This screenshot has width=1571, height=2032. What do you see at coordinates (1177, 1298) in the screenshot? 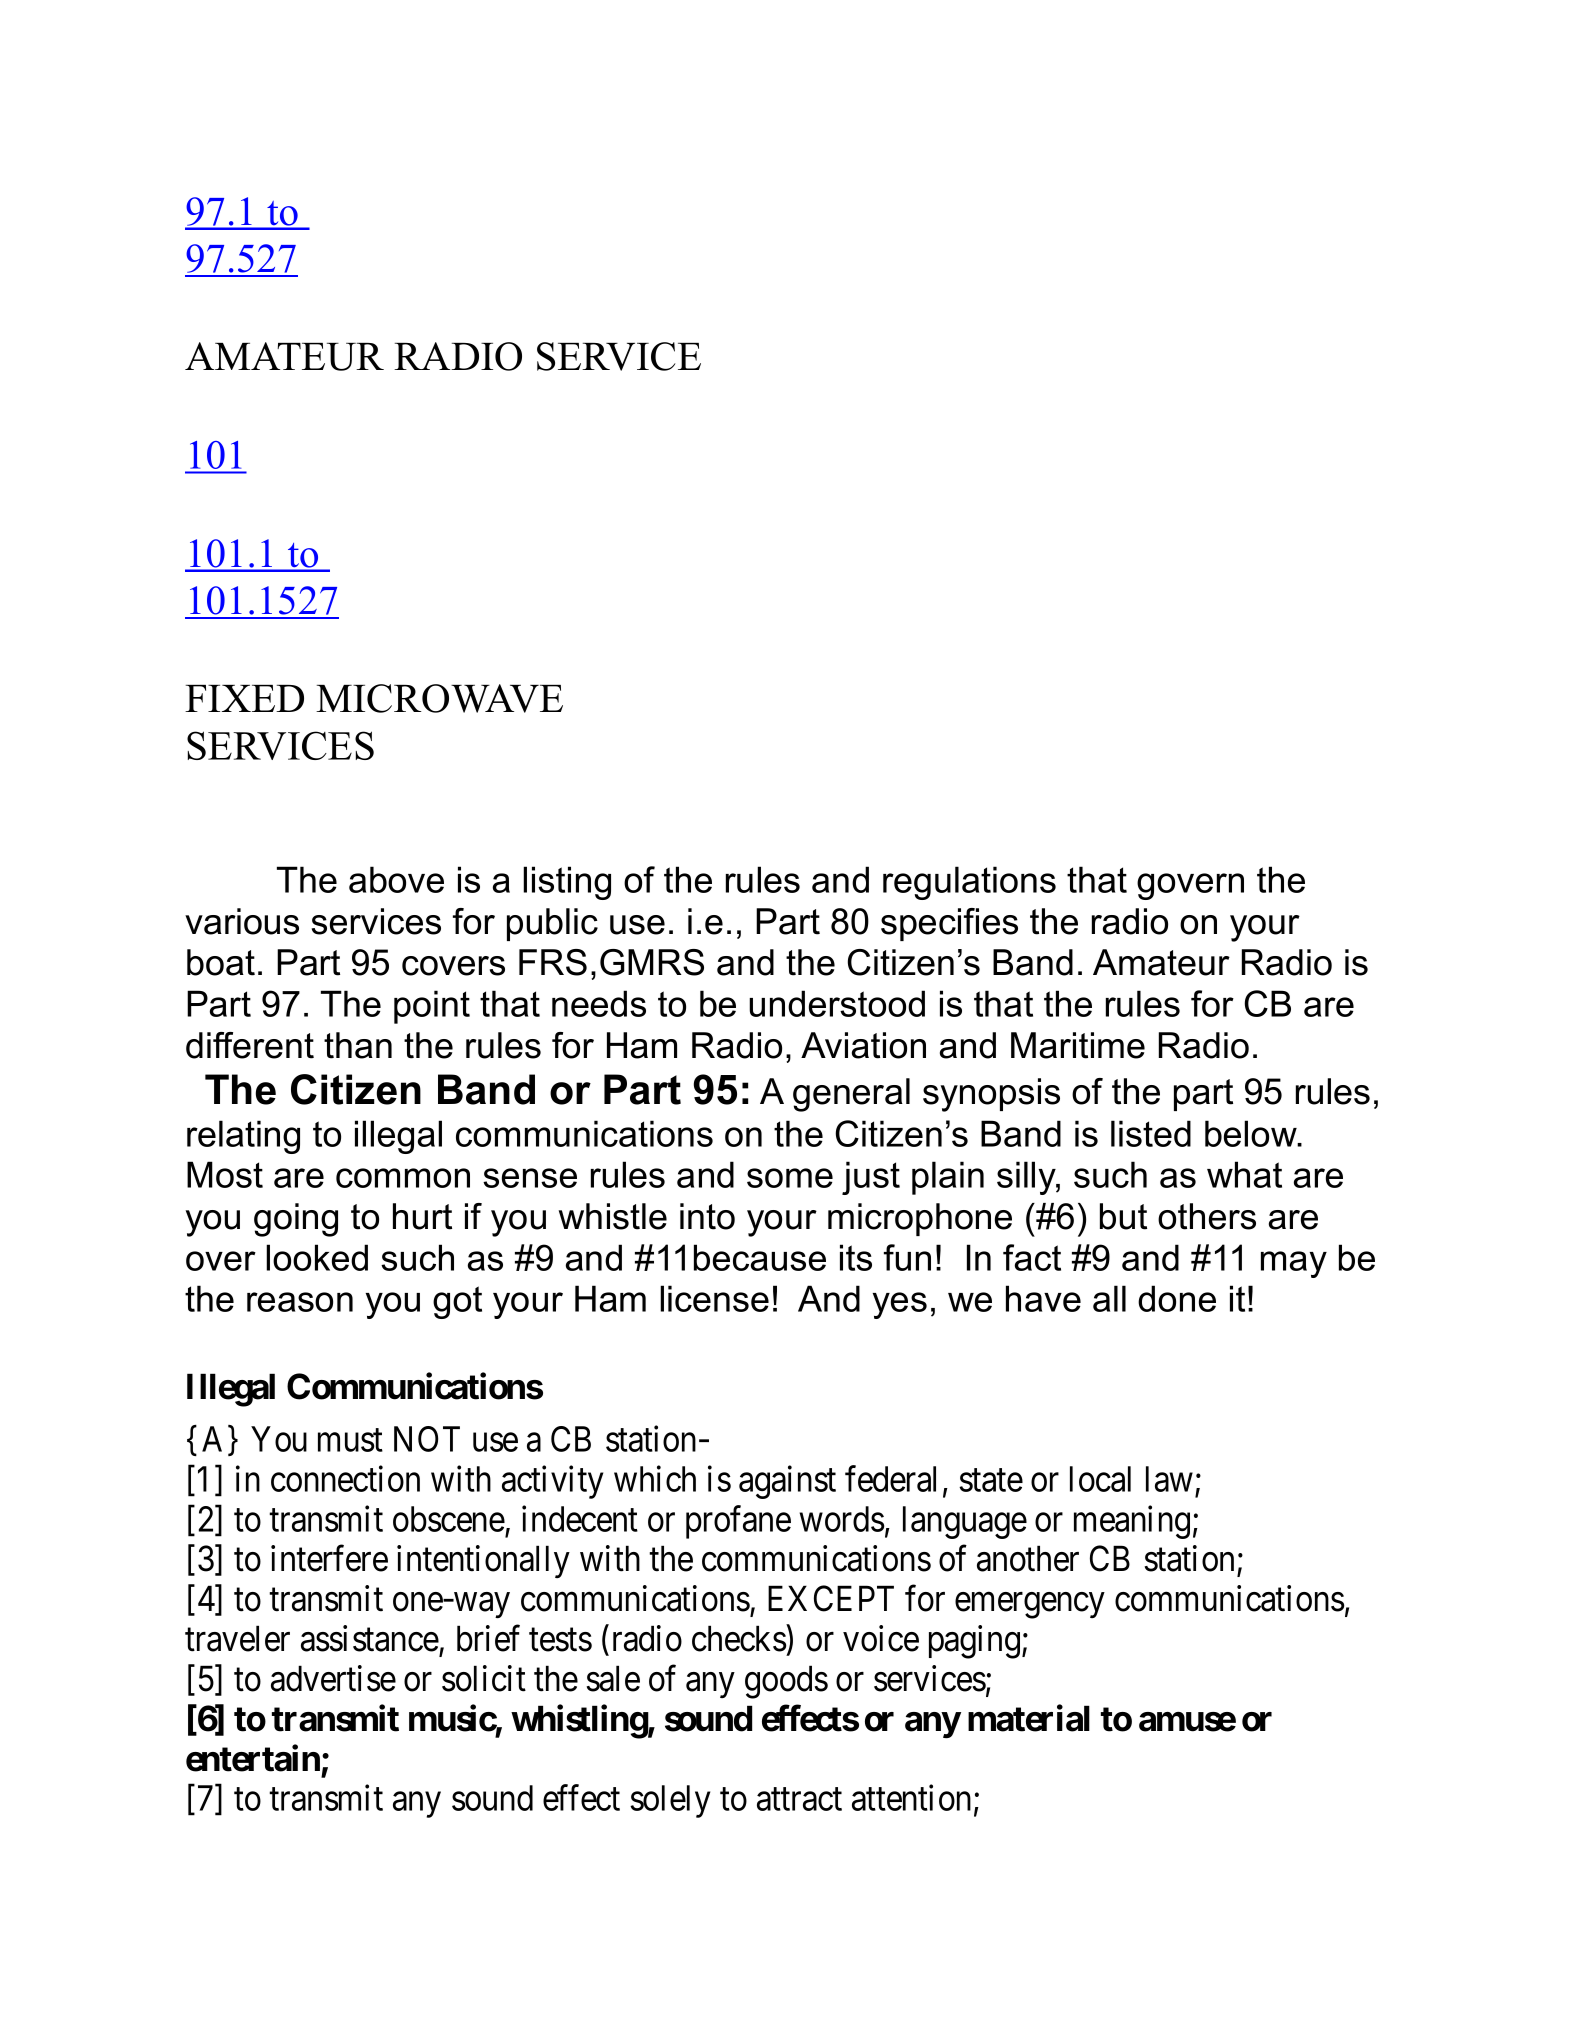
I see `done` at bounding box center [1177, 1298].
